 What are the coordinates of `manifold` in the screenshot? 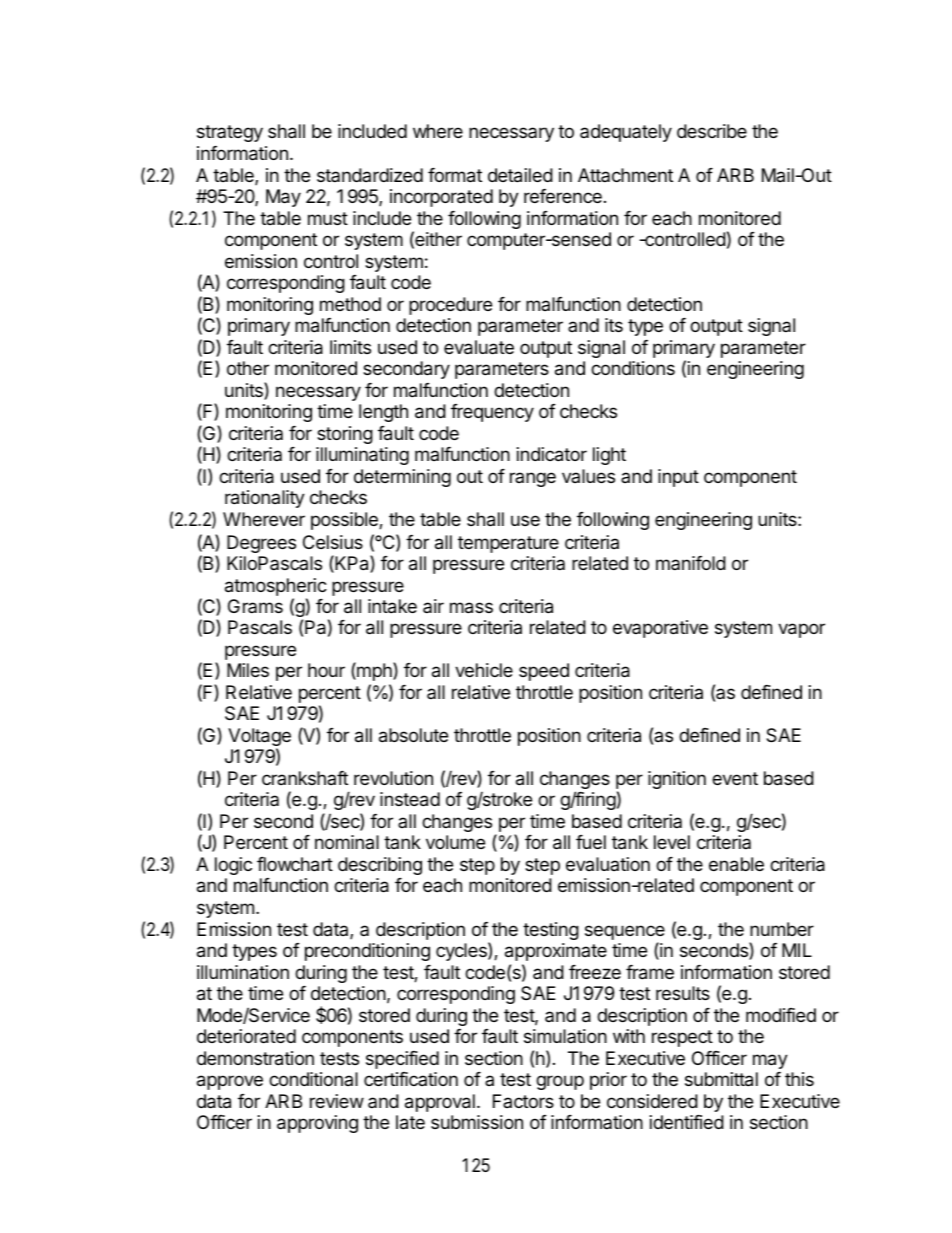 It's located at (691, 563).
